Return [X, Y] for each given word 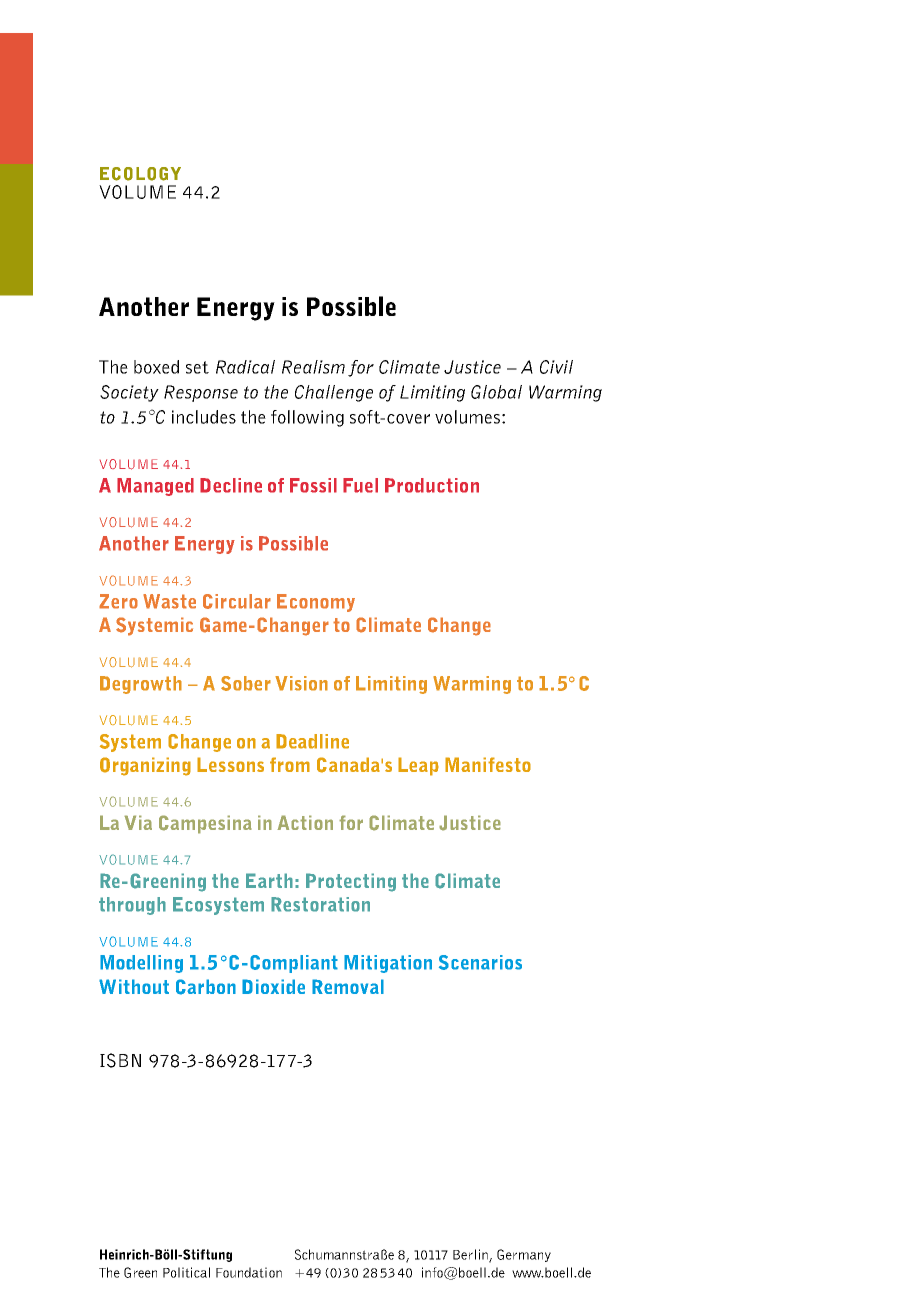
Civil [556, 367]
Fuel [360, 485]
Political [186, 1272]
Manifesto [488, 764]
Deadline [312, 741]
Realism [313, 367]
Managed [155, 487]
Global [496, 392]
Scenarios [480, 962]
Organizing [145, 766]
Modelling [141, 964]
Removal [348, 986]
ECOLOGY [140, 174]
